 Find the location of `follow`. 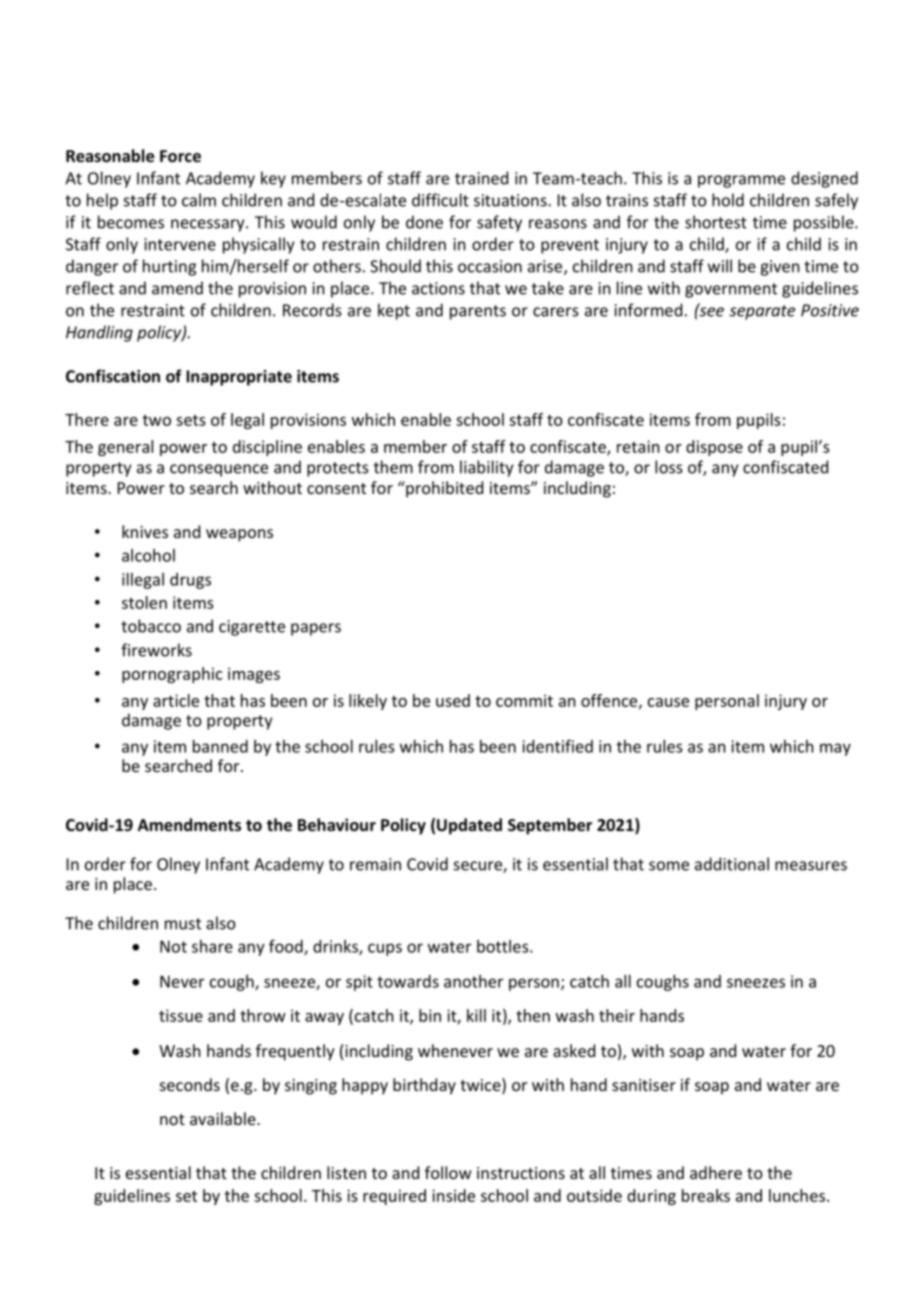

follow is located at coordinates (448, 1172).
